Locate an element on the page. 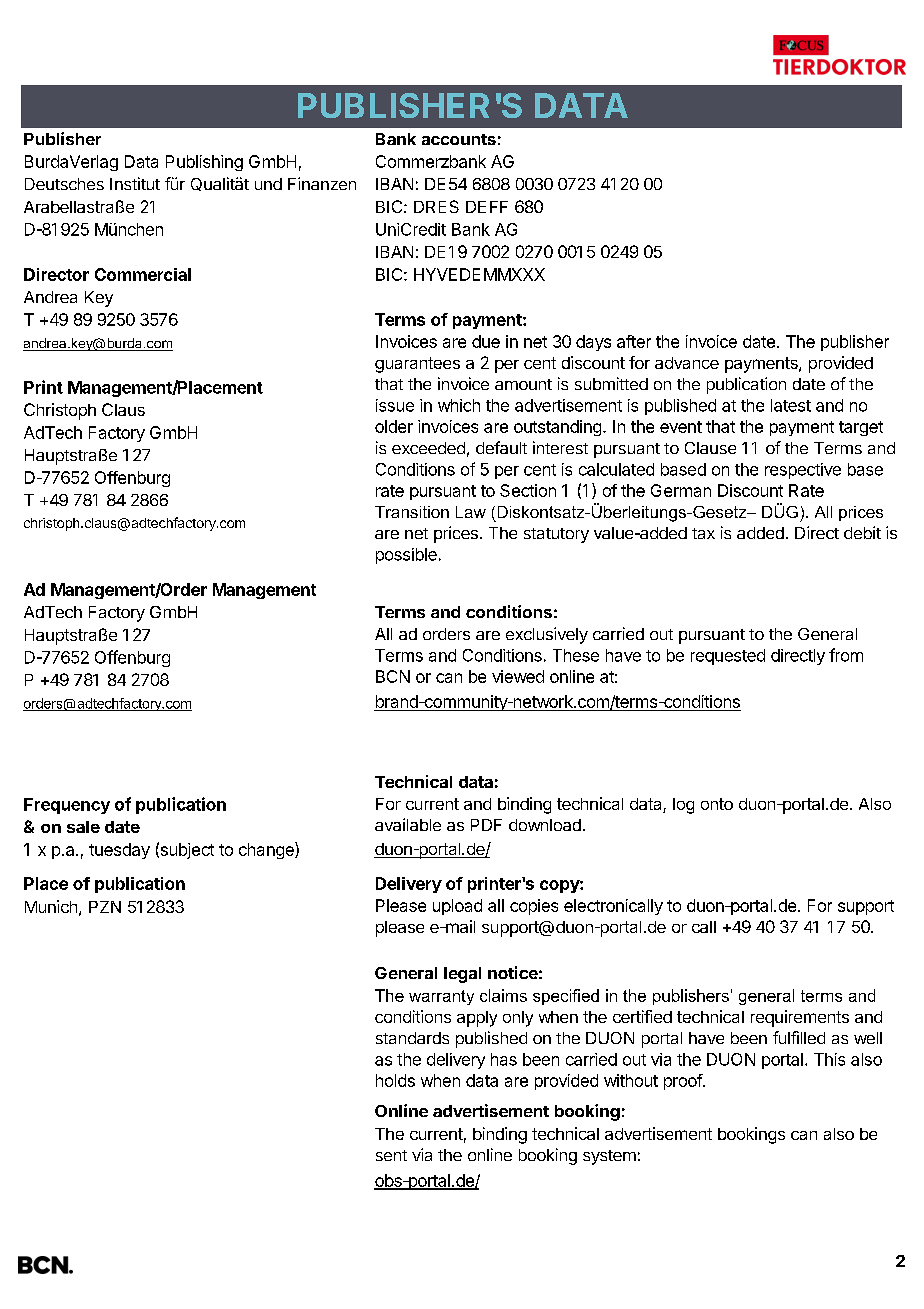 The height and width of the image is (1309, 924). requested is located at coordinates (728, 657).
